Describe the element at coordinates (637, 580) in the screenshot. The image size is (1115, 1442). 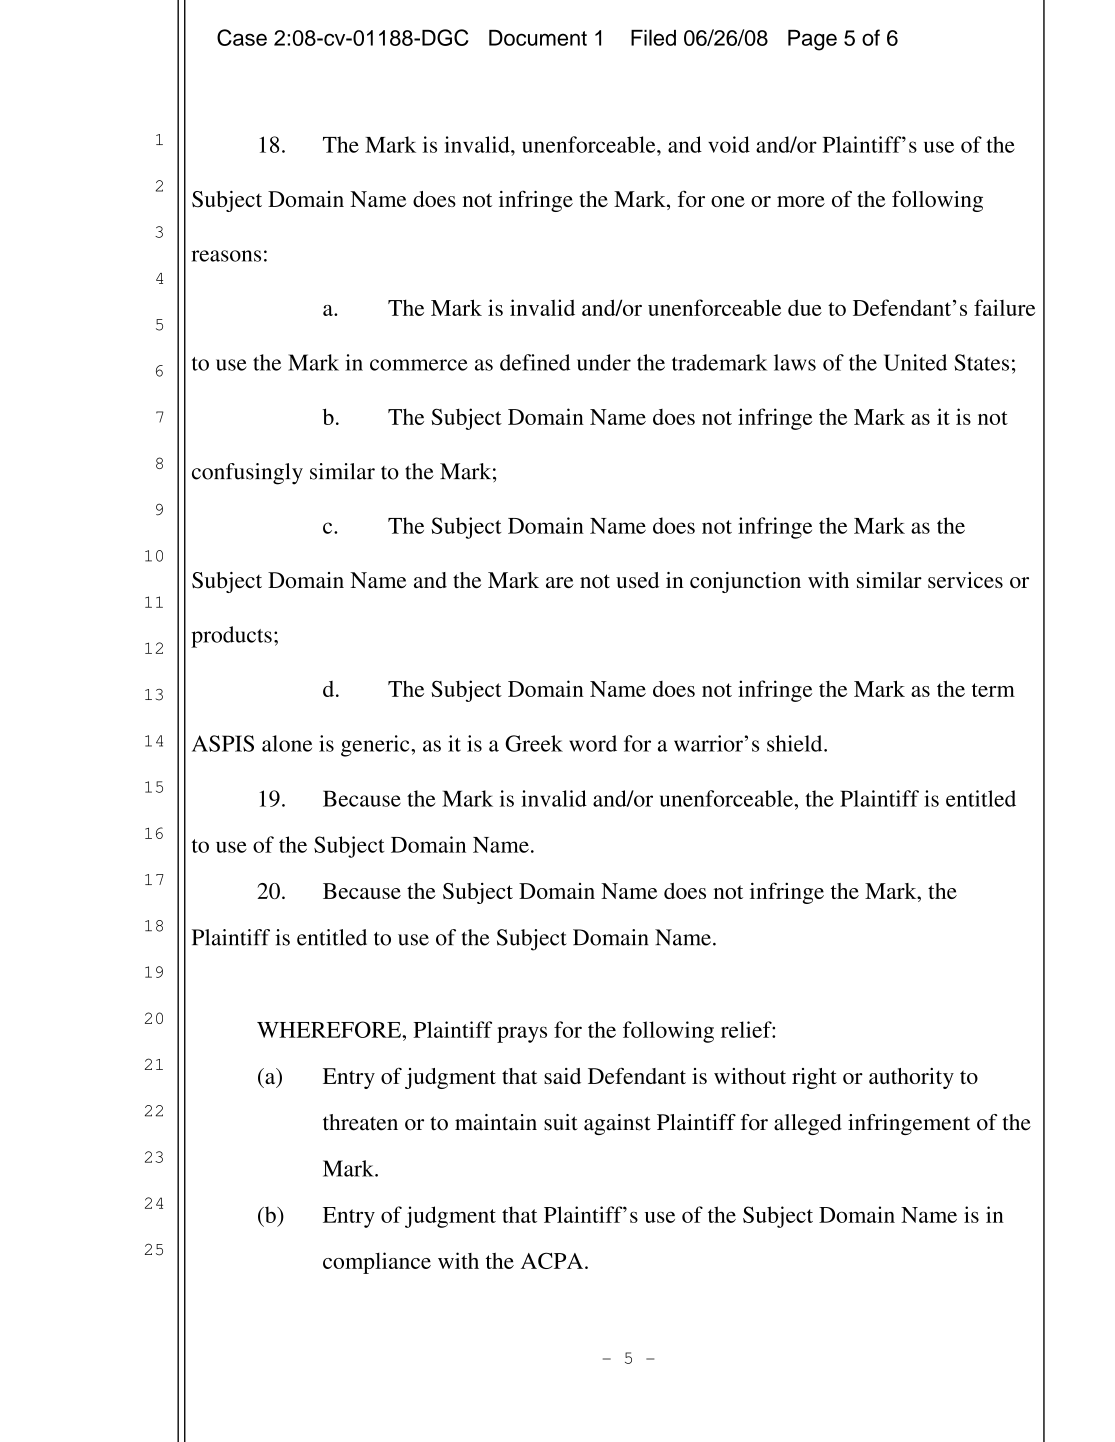
I see `used` at that location.
